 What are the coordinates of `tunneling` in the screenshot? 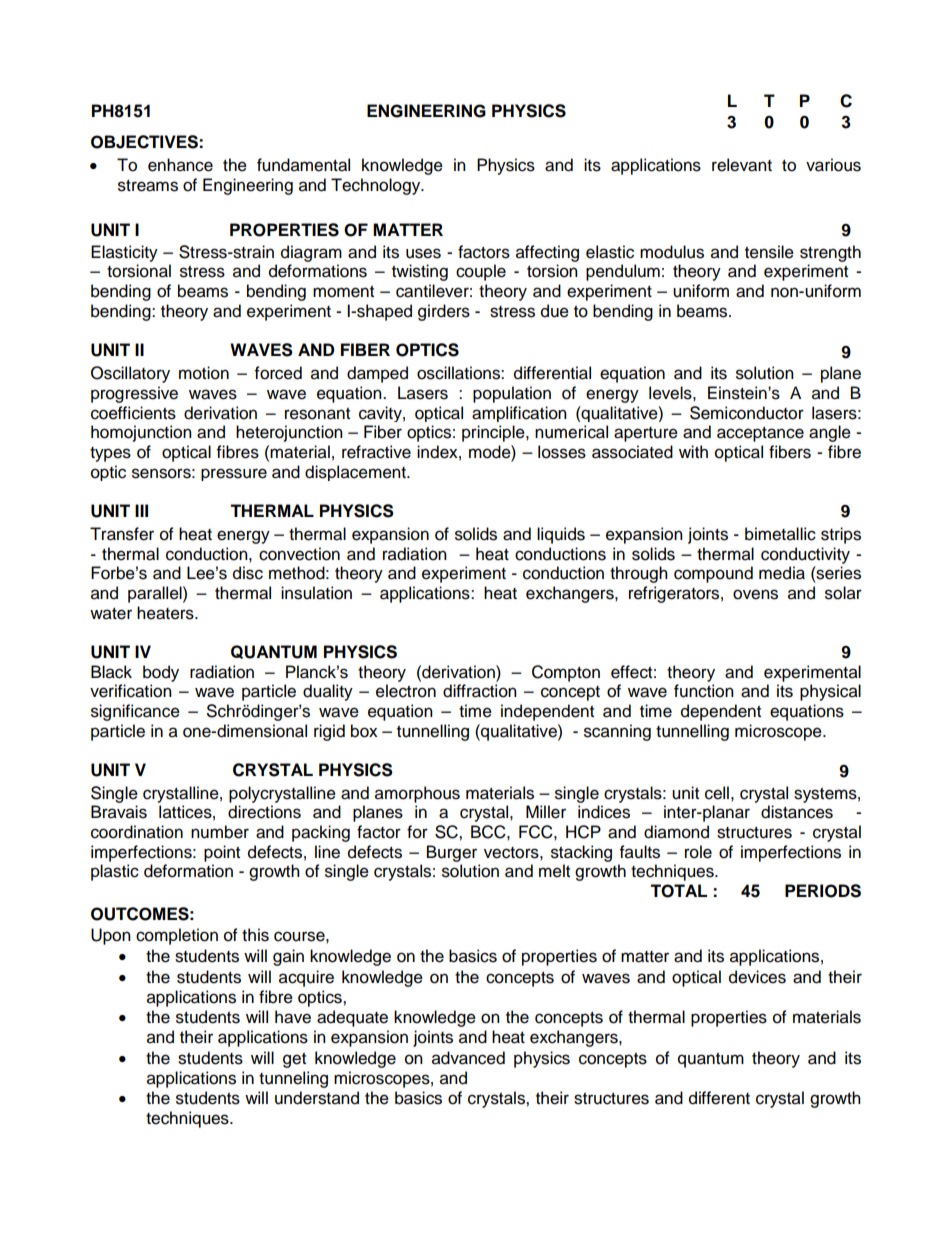 It's located at (293, 1079).
